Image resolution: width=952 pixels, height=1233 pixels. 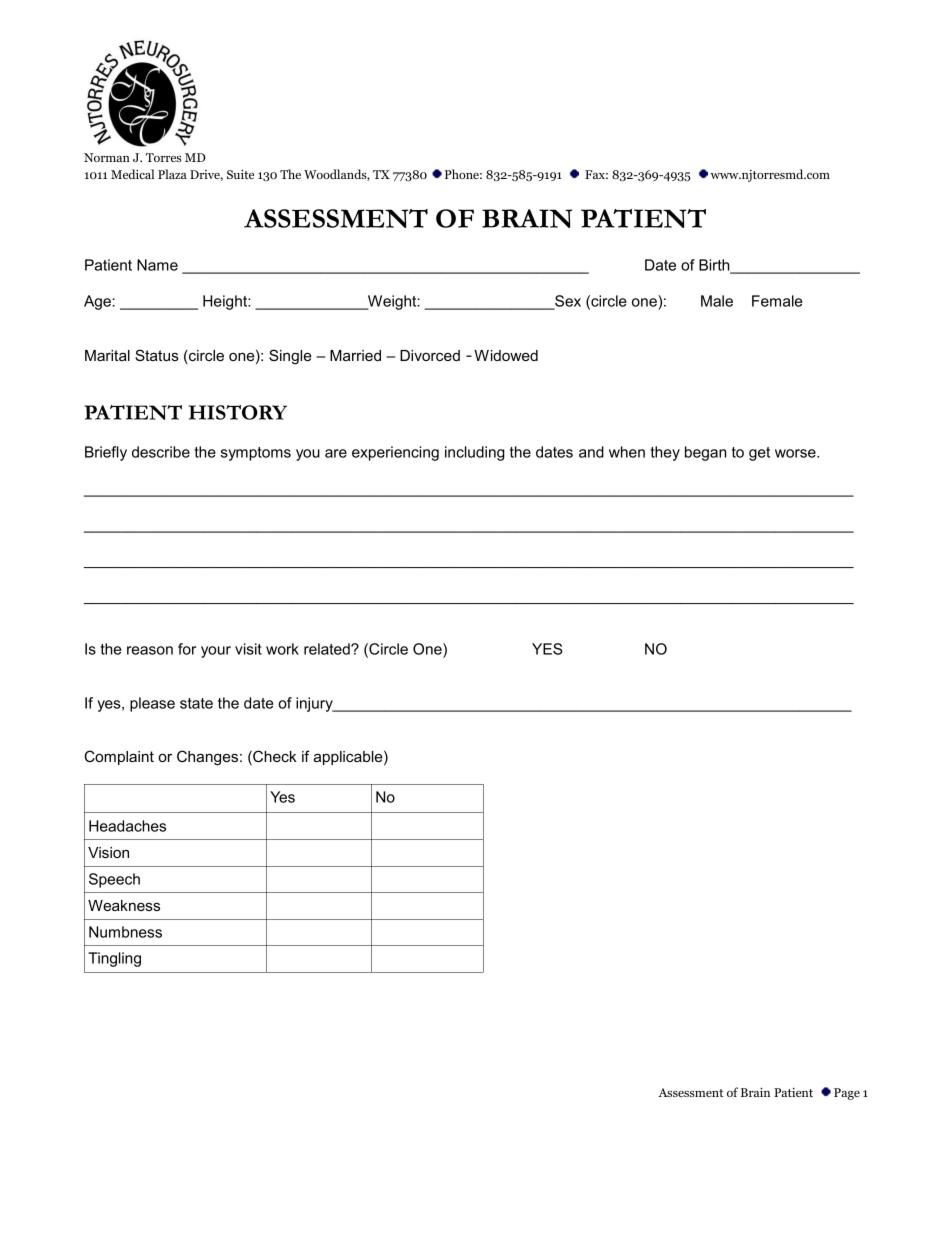 What do you see at coordinates (847, 1094) in the document?
I see `Page` at bounding box center [847, 1094].
